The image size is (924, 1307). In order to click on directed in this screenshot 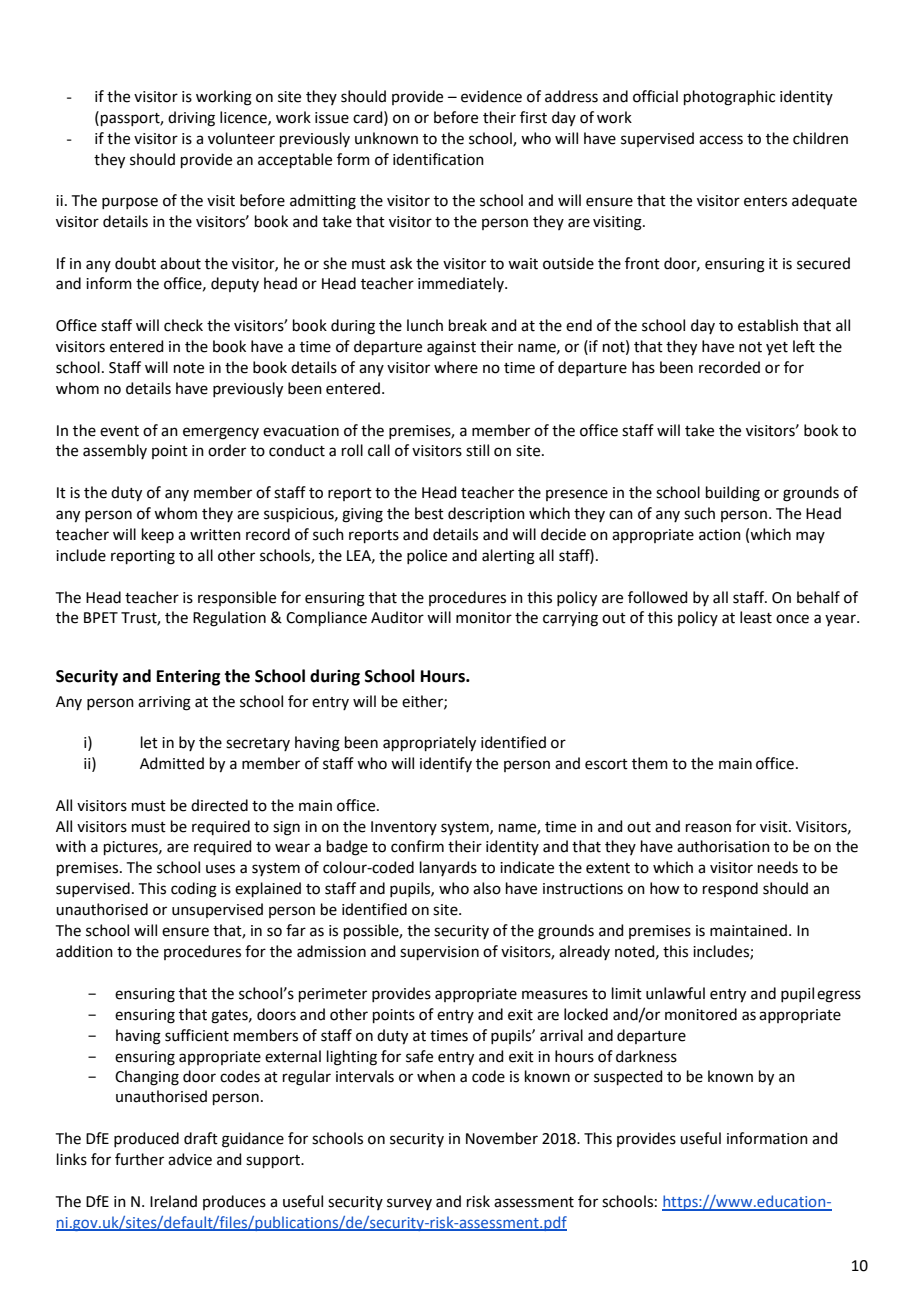, I will do `click(219, 805)`.
